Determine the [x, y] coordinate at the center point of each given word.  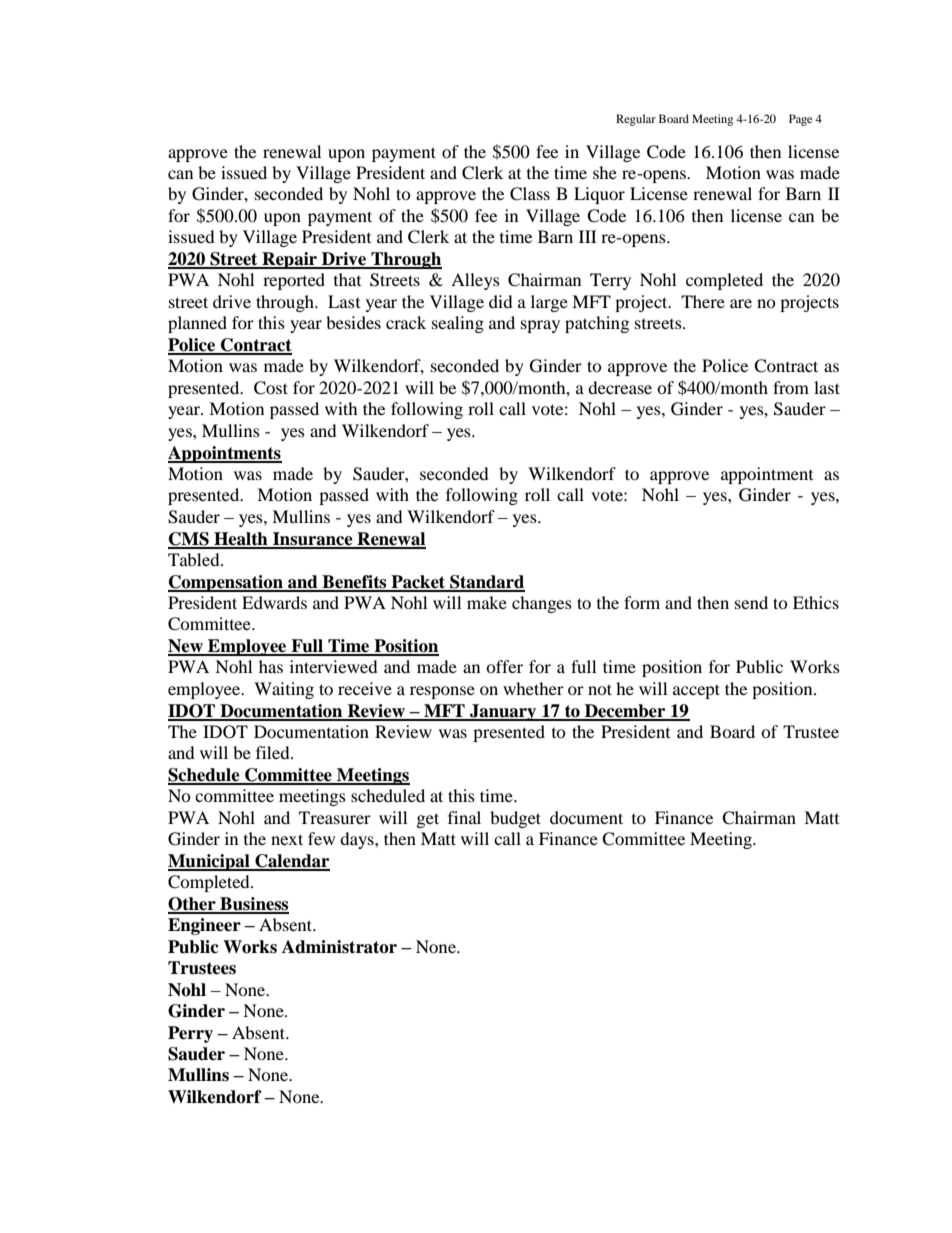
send [751, 602]
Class [530, 194]
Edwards [274, 602]
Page [800, 120]
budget [515, 819]
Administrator [339, 947]
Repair [289, 260]
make [487, 602]
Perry [190, 1034]
